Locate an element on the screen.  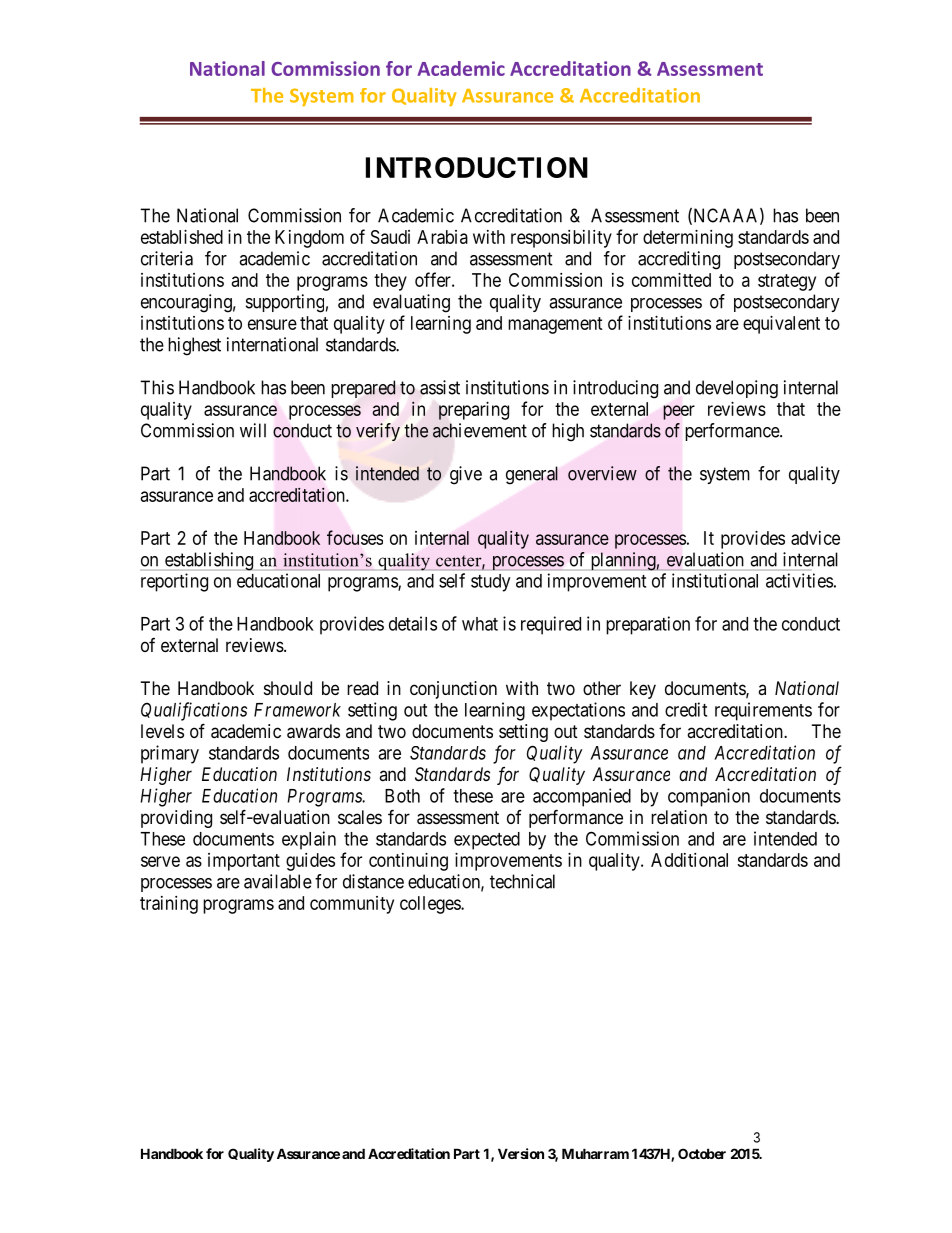
Version is located at coordinates (521, 1153).
